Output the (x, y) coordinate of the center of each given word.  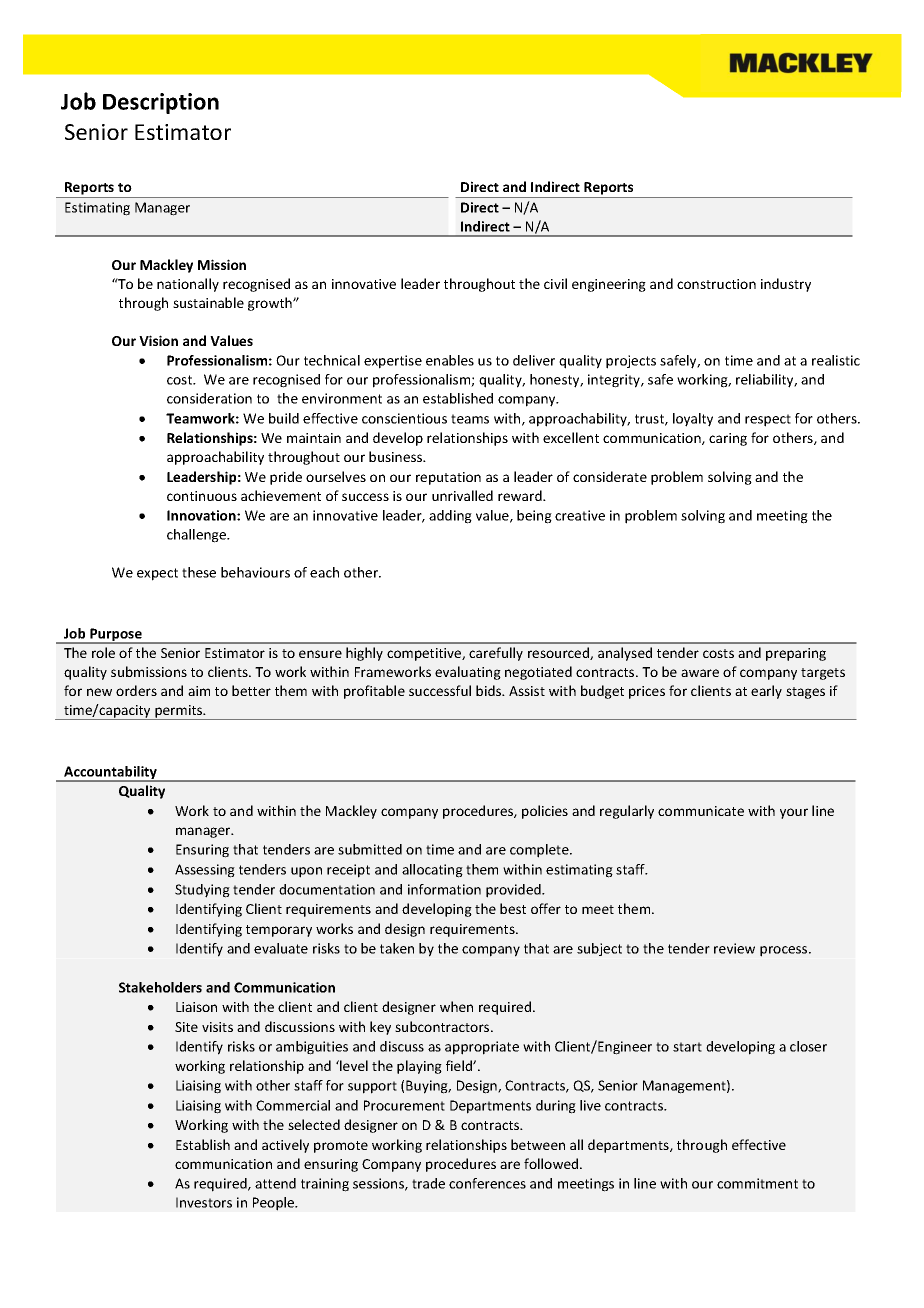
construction (716, 284)
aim (199, 691)
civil (555, 283)
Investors (204, 1202)
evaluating (468, 673)
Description (161, 103)
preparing (796, 654)
